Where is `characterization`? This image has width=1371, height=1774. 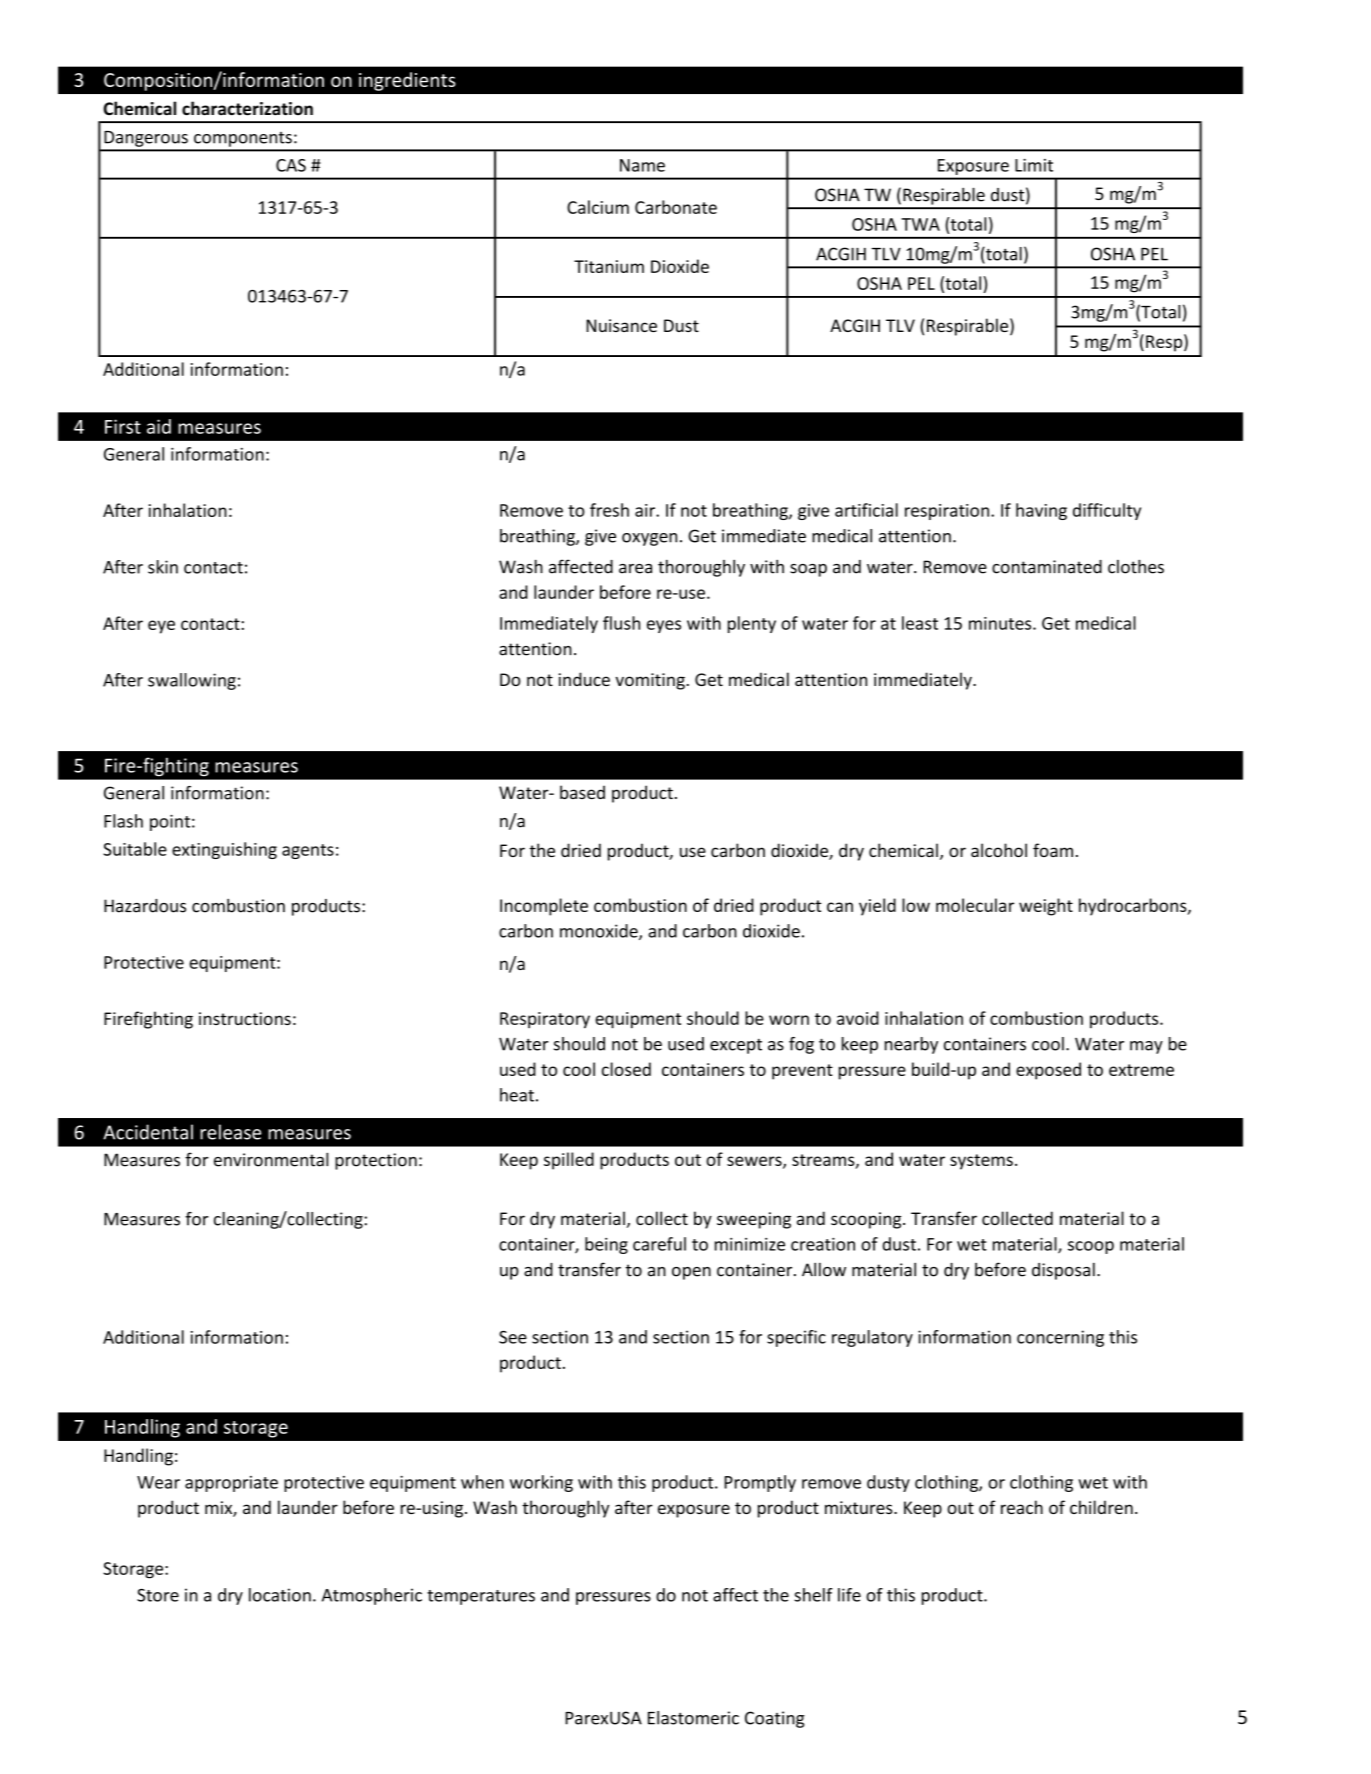
characterization is located at coordinates (247, 108).
